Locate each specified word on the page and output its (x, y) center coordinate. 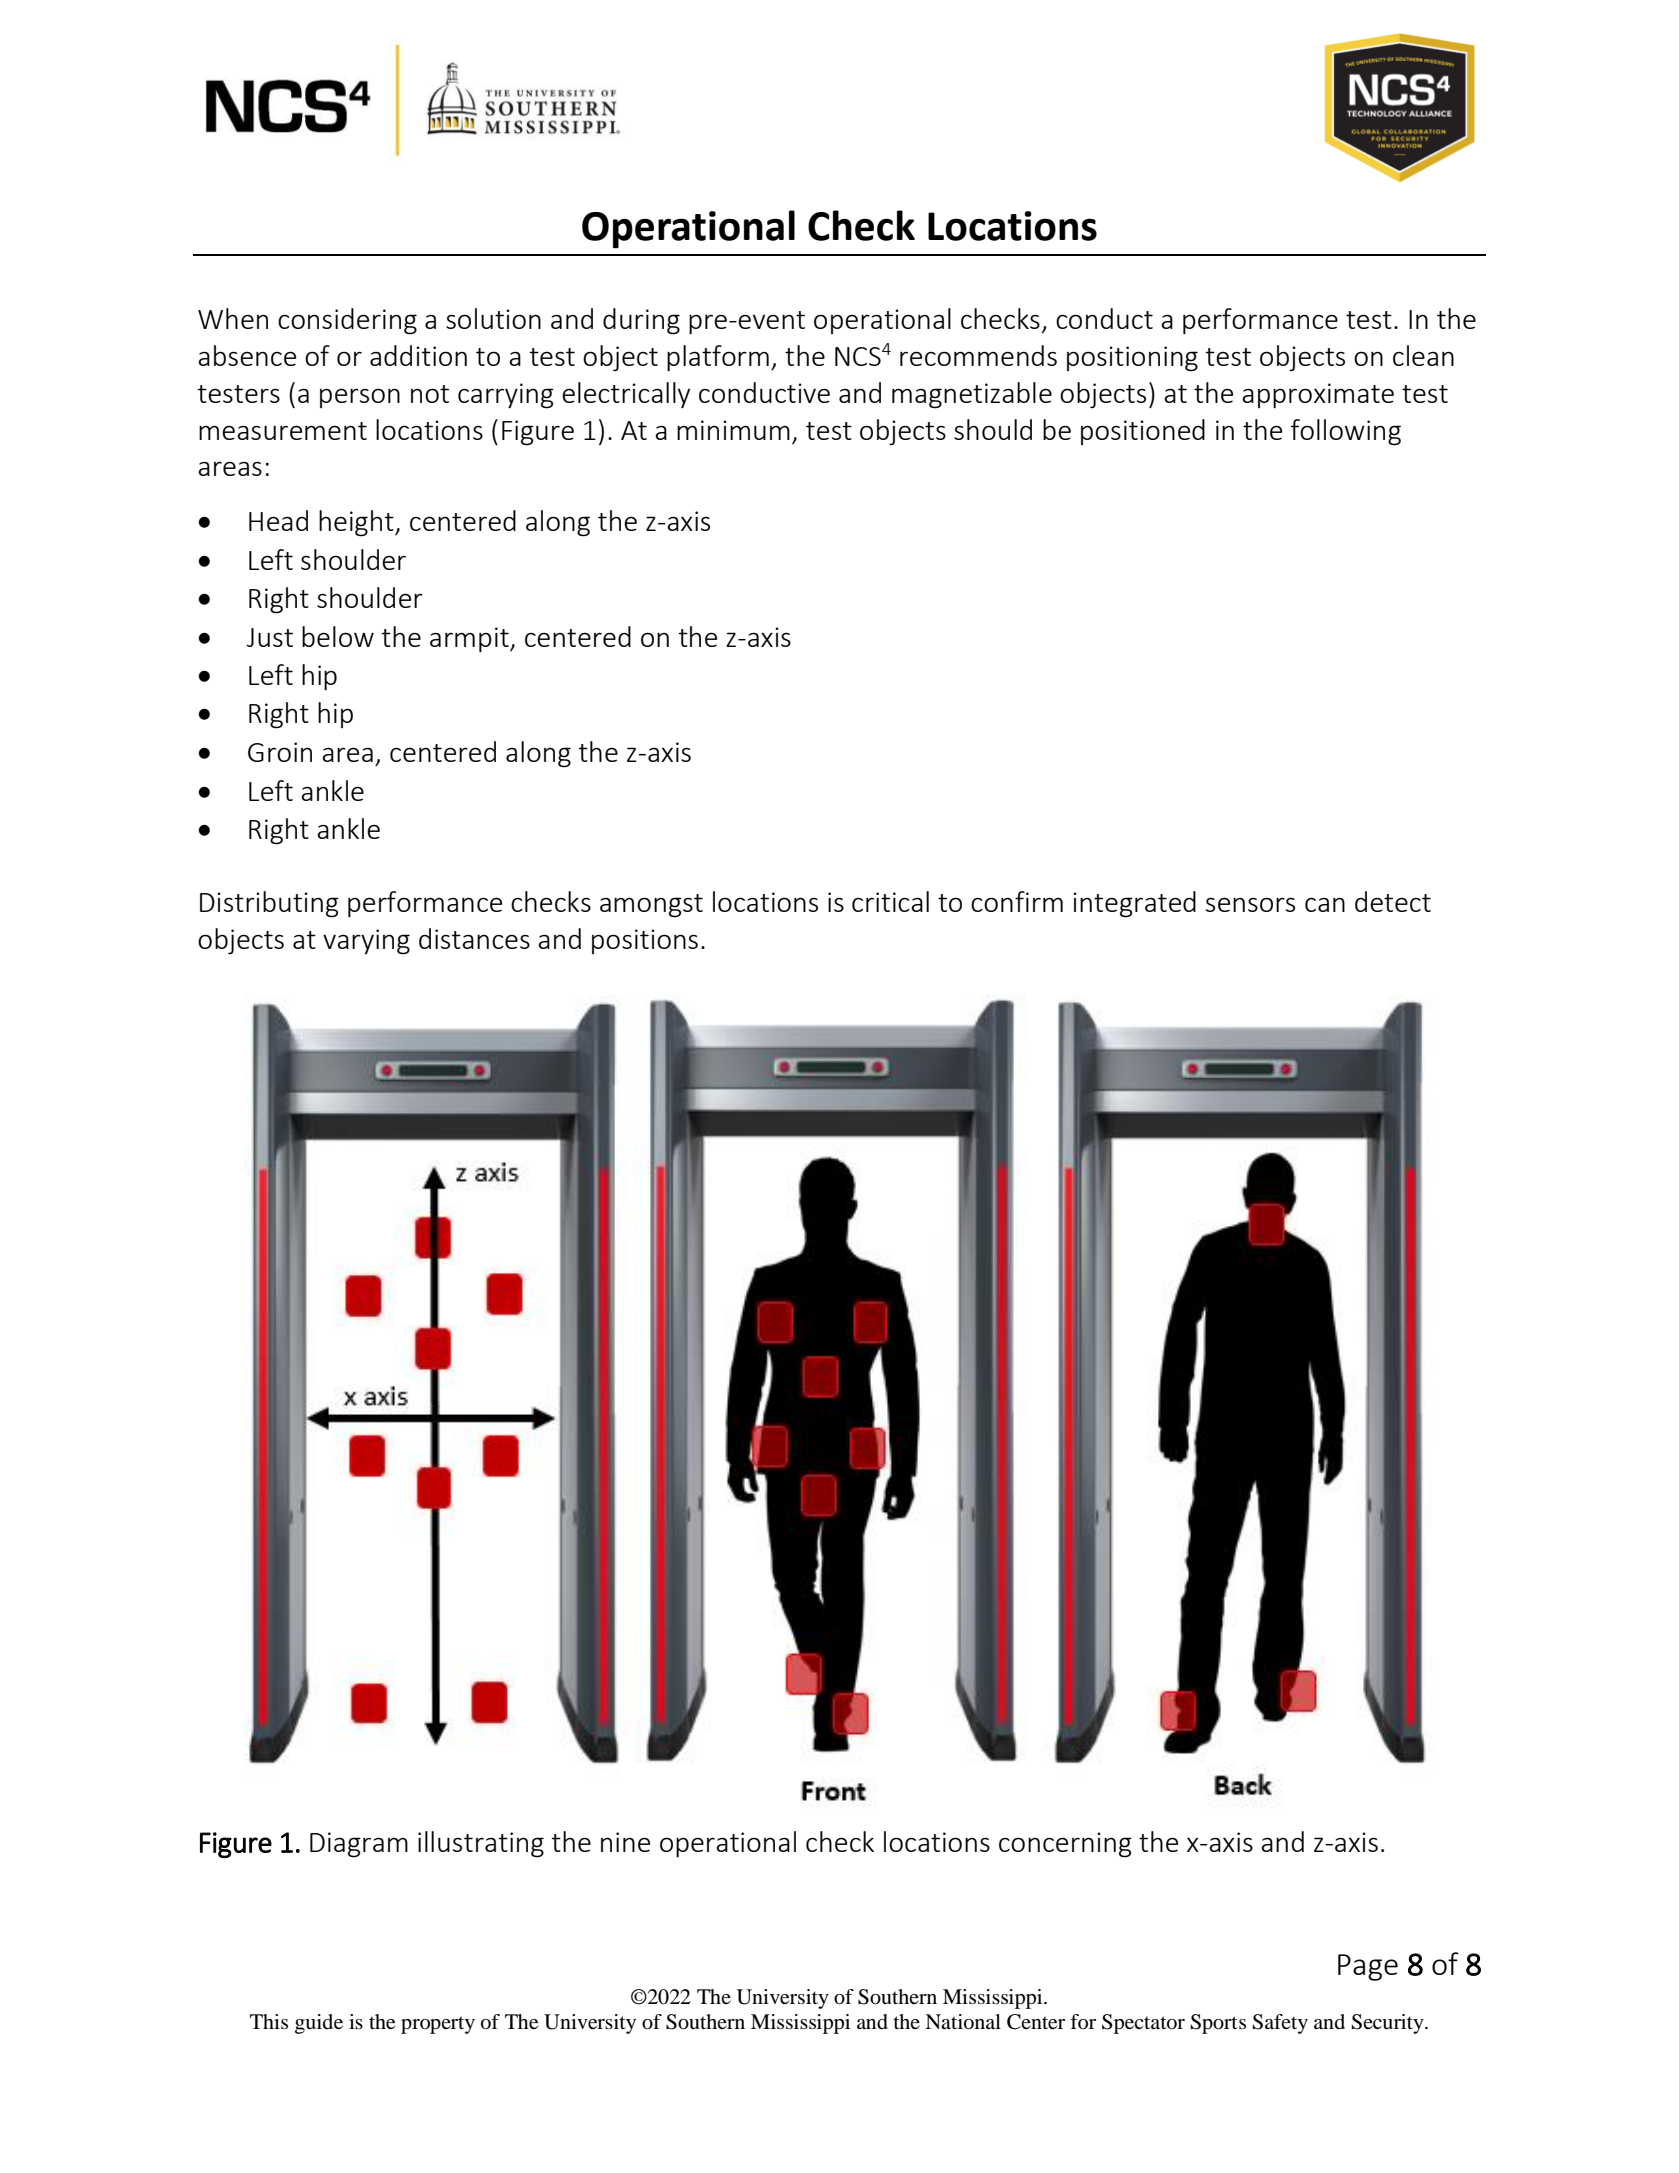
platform (718, 358)
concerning (1065, 1845)
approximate (1318, 395)
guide (319, 2024)
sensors (1250, 904)
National (963, 2022)
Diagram (359, 1845)
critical (890, 901)
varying (366, 942)
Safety (1280, 2024)
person (360, 398)
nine (625, 1842)
